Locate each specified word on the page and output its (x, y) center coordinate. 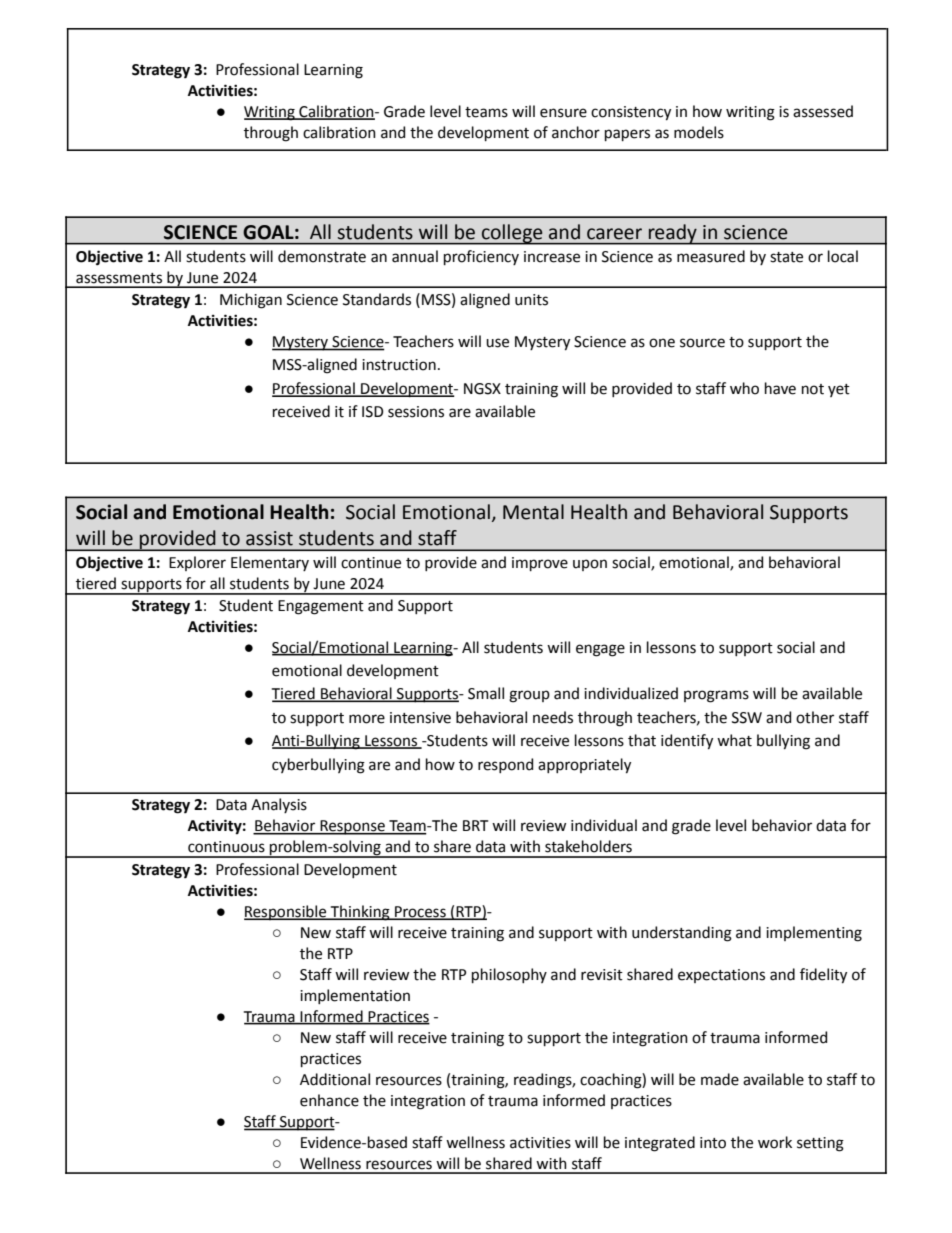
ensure (563, 113)
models (699, 132)
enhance (329, 1100)
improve (540, 564)
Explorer (197, 563)
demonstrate (322, 256)
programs (716, 696)
